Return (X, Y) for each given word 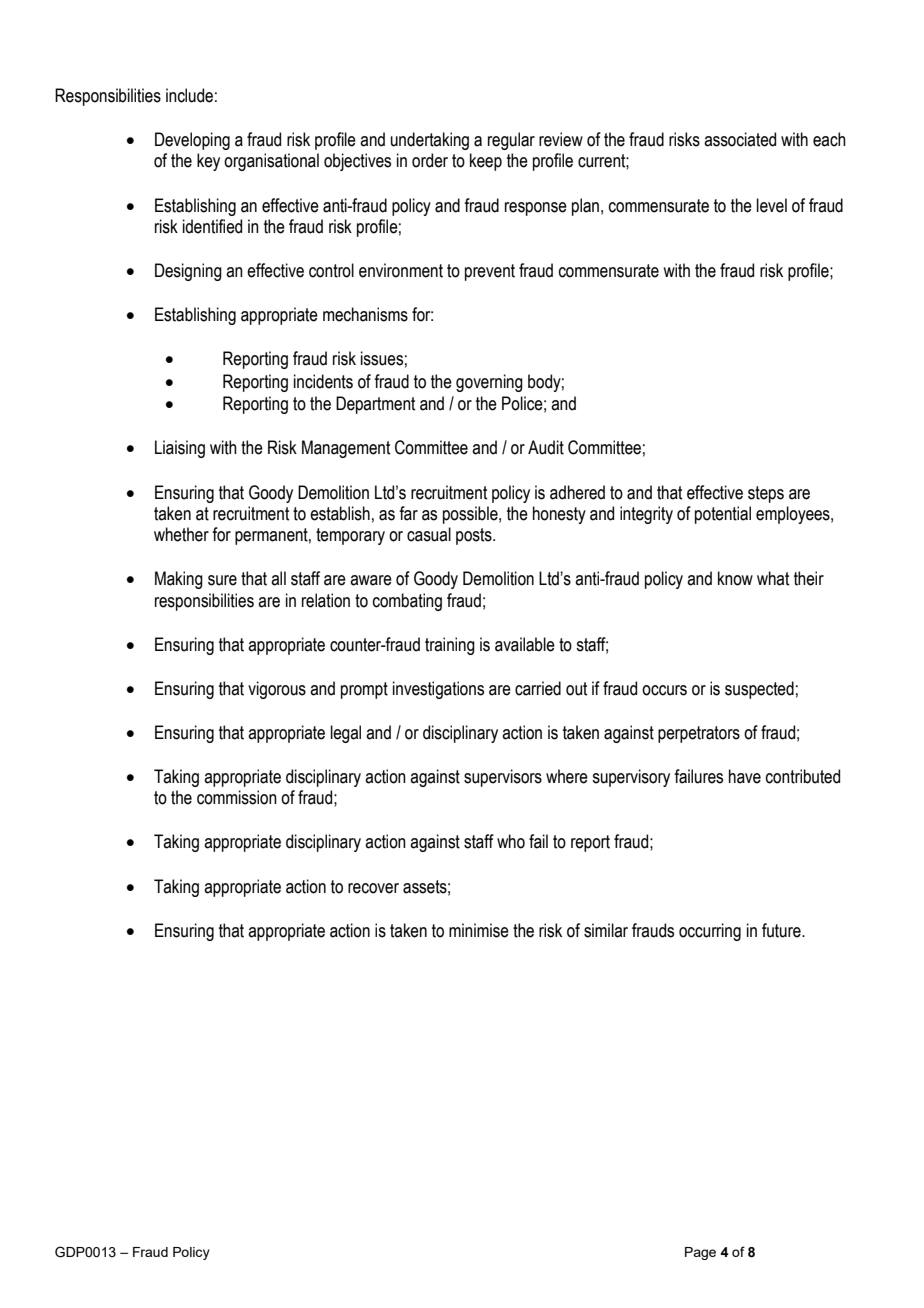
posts (475, 536)
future (782, 930)
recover (373, 888)
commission (237, 797)
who (511, 841)
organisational (271, 162)
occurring (710, 932)
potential (723, 515)
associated (740, 139)
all (278, 578)
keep (486, 162)
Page (700, 1253)
